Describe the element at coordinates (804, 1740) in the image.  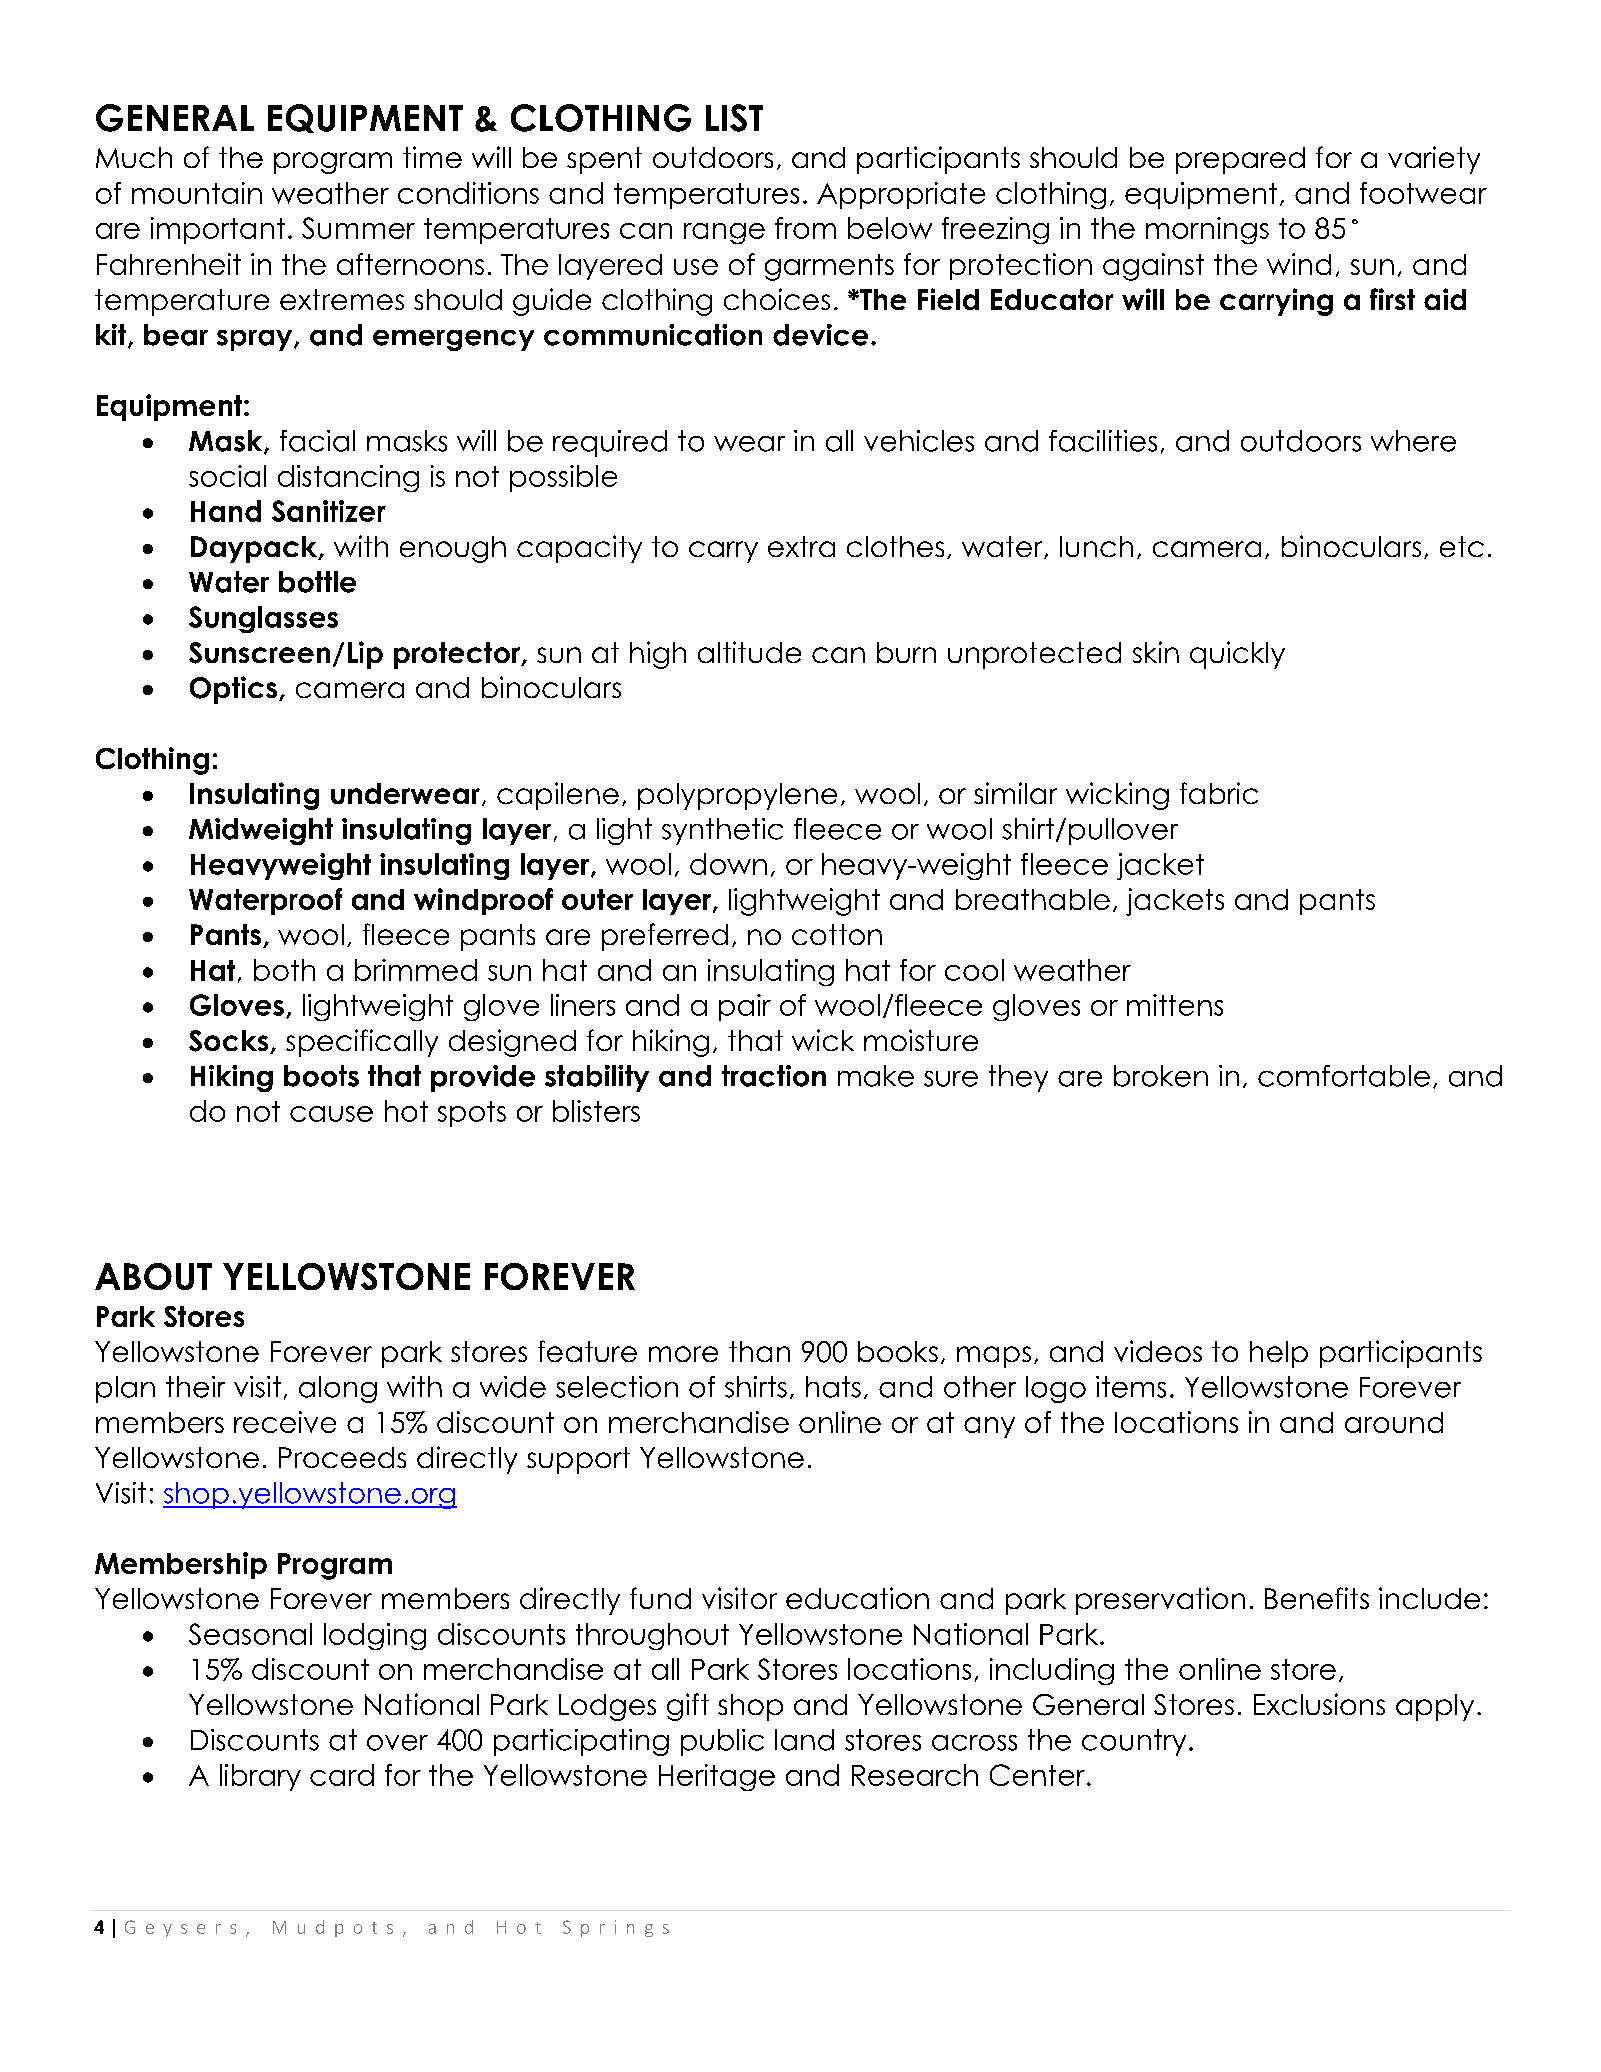
I see `land` at that location.
